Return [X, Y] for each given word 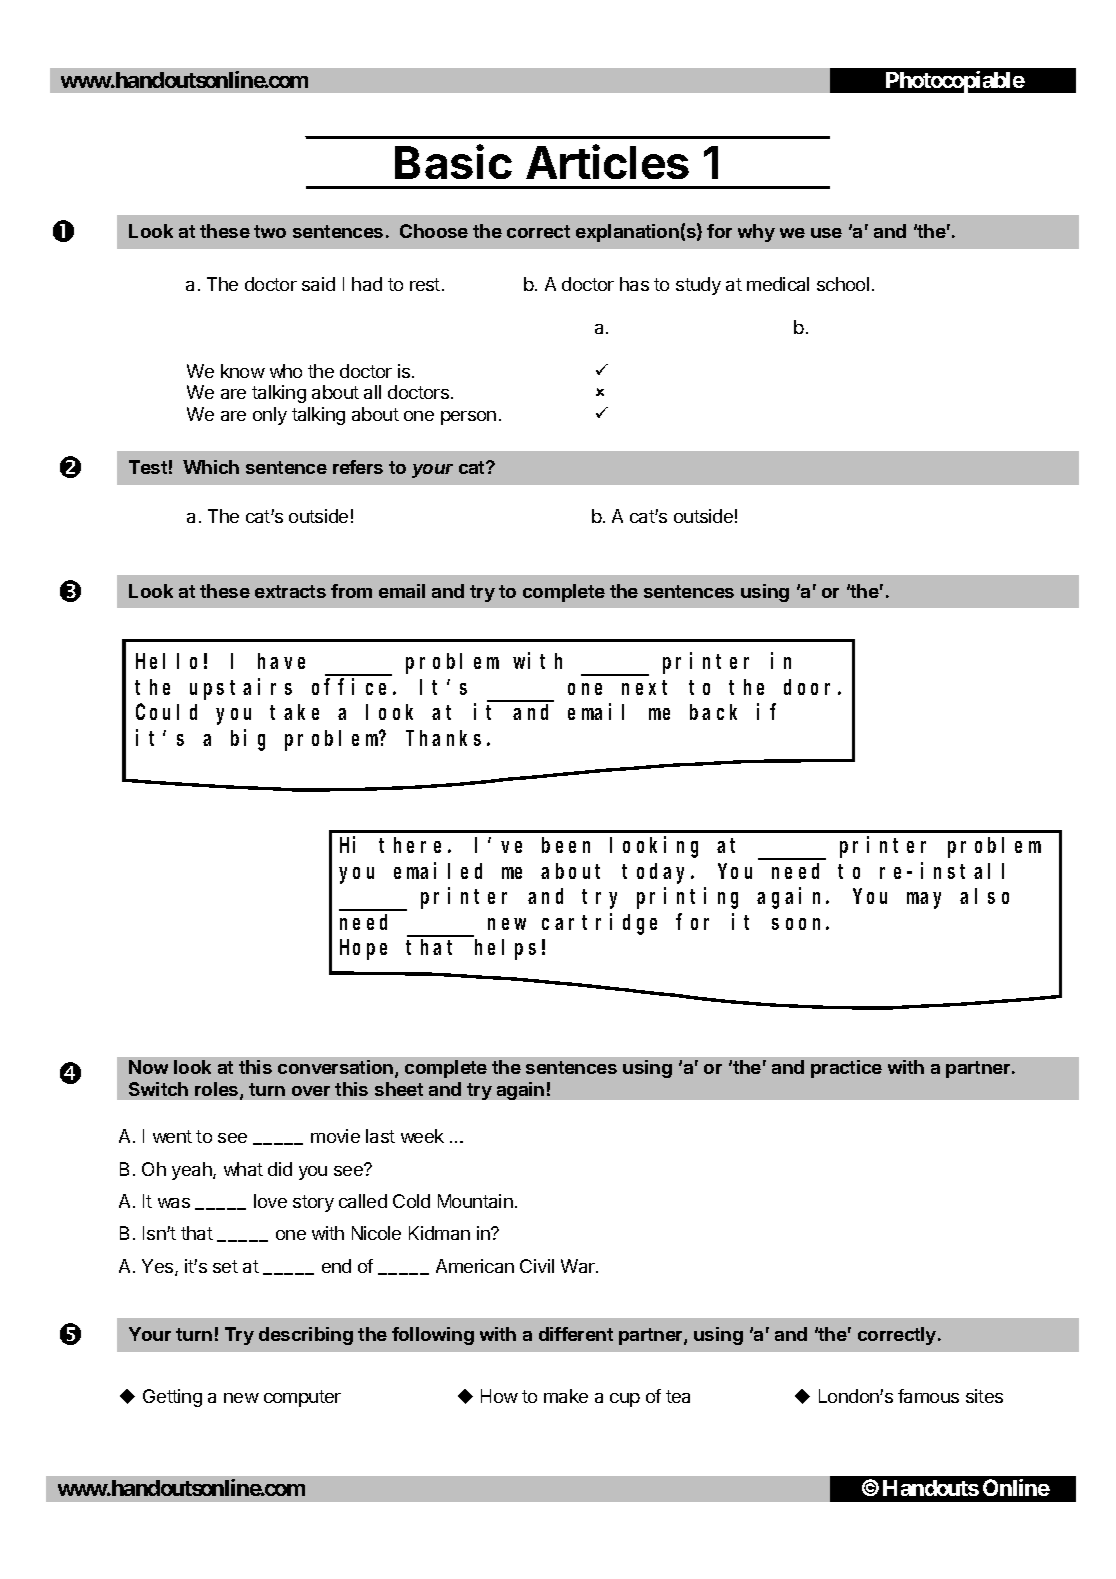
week [422, 1136]
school [843, 284]
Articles [607, 162]
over [311, 1091]
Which [211, 467]
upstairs [241, 689]
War [579, 1266]
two [270, 231]
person [468, 418]
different [576, 1334]
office [353, 686]
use [826, 233]
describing [306, 1336]
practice [846, 1069]
